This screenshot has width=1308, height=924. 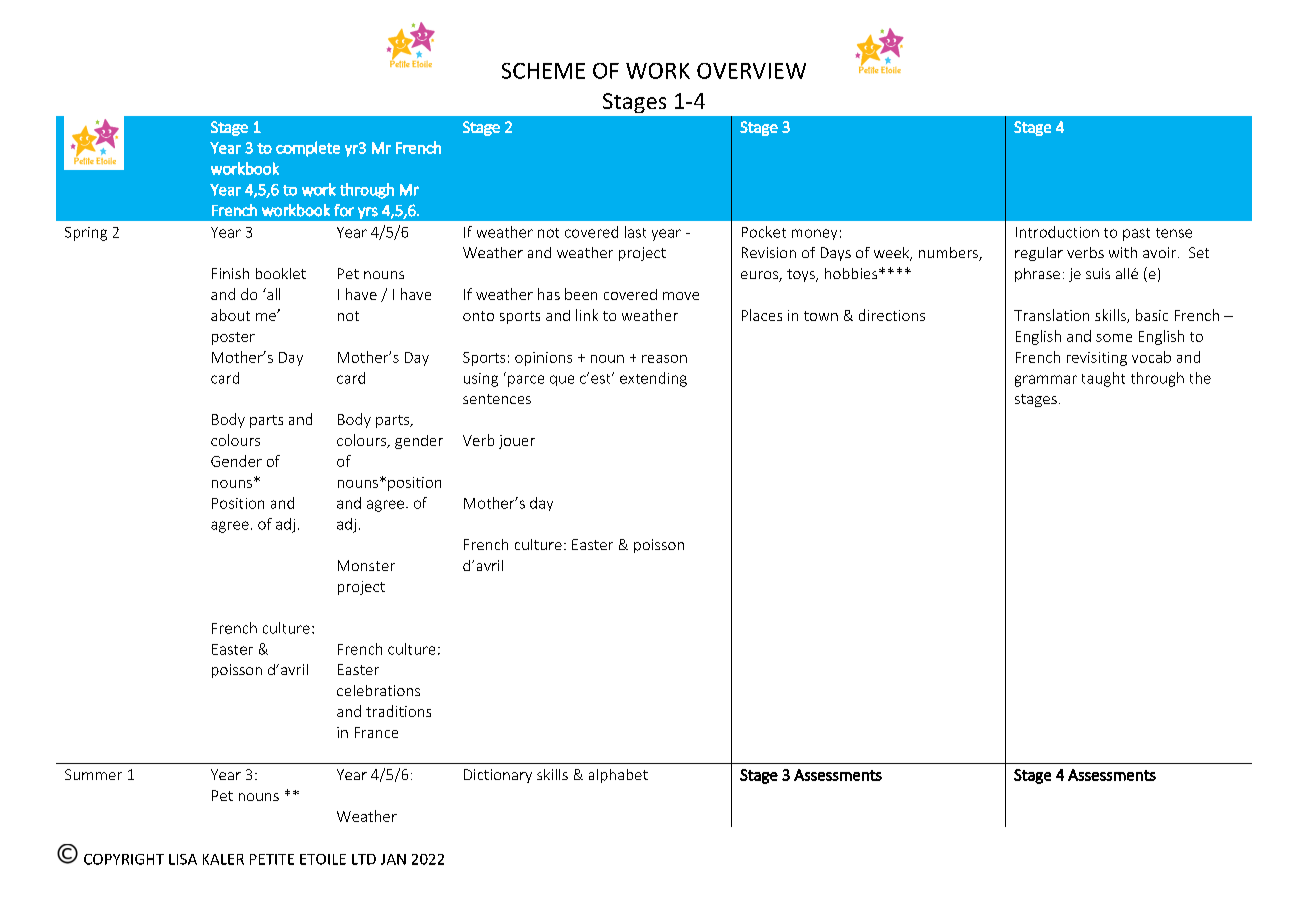 What do you see at coordinates (1046, 381) in the screenshot?
I see `grammar` at bounding box center [1046, 381].
